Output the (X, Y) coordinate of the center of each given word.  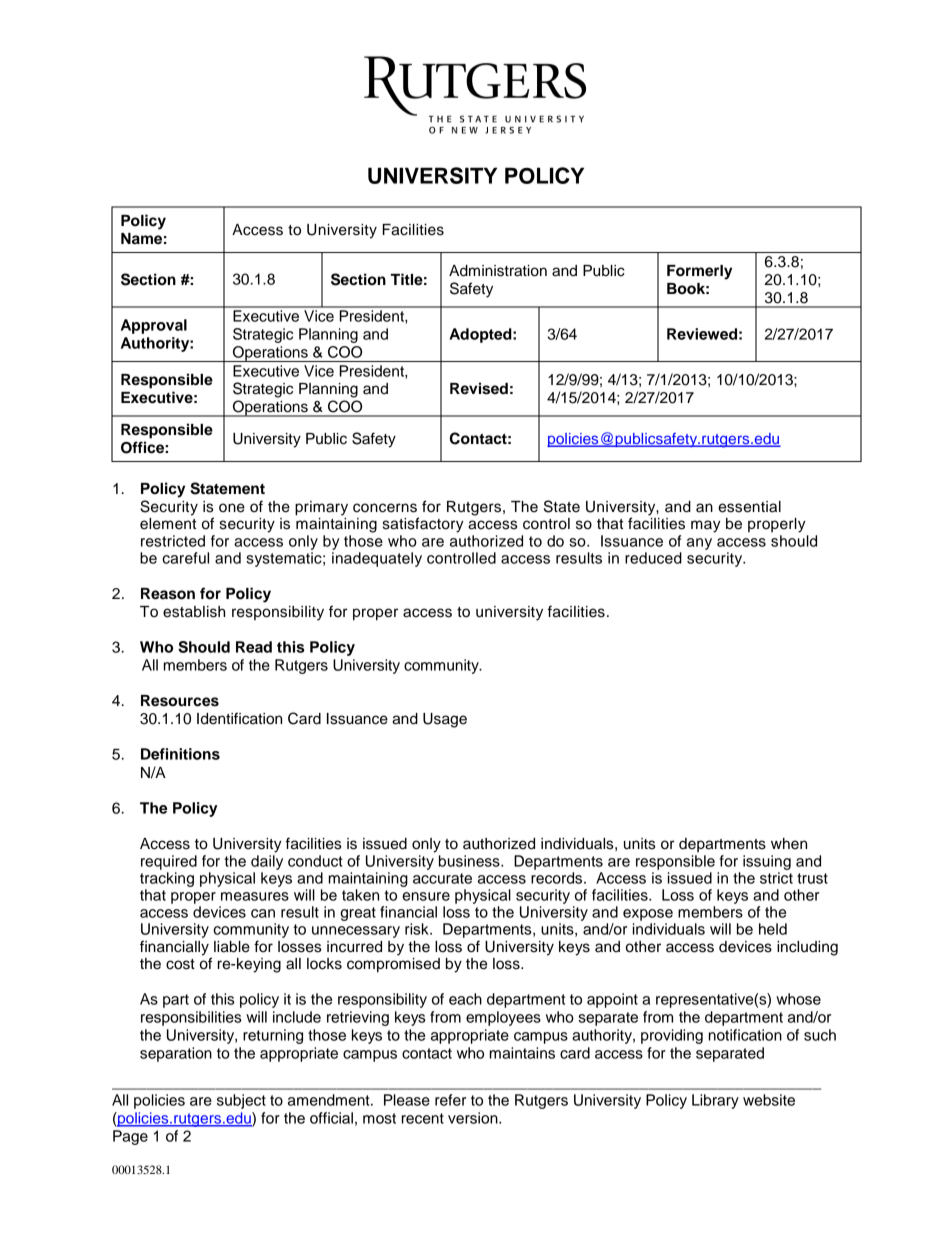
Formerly (699, 272)
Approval (154, 326)
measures (255, 896)
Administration (498, 271)
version (474, 1118)
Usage (445, 720)
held (773, 929)
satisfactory (423, 525)
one (232, 508)
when (789, 844)
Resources (180, 701)
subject (241, 1101)
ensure (426, 896)
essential (749, 507)
